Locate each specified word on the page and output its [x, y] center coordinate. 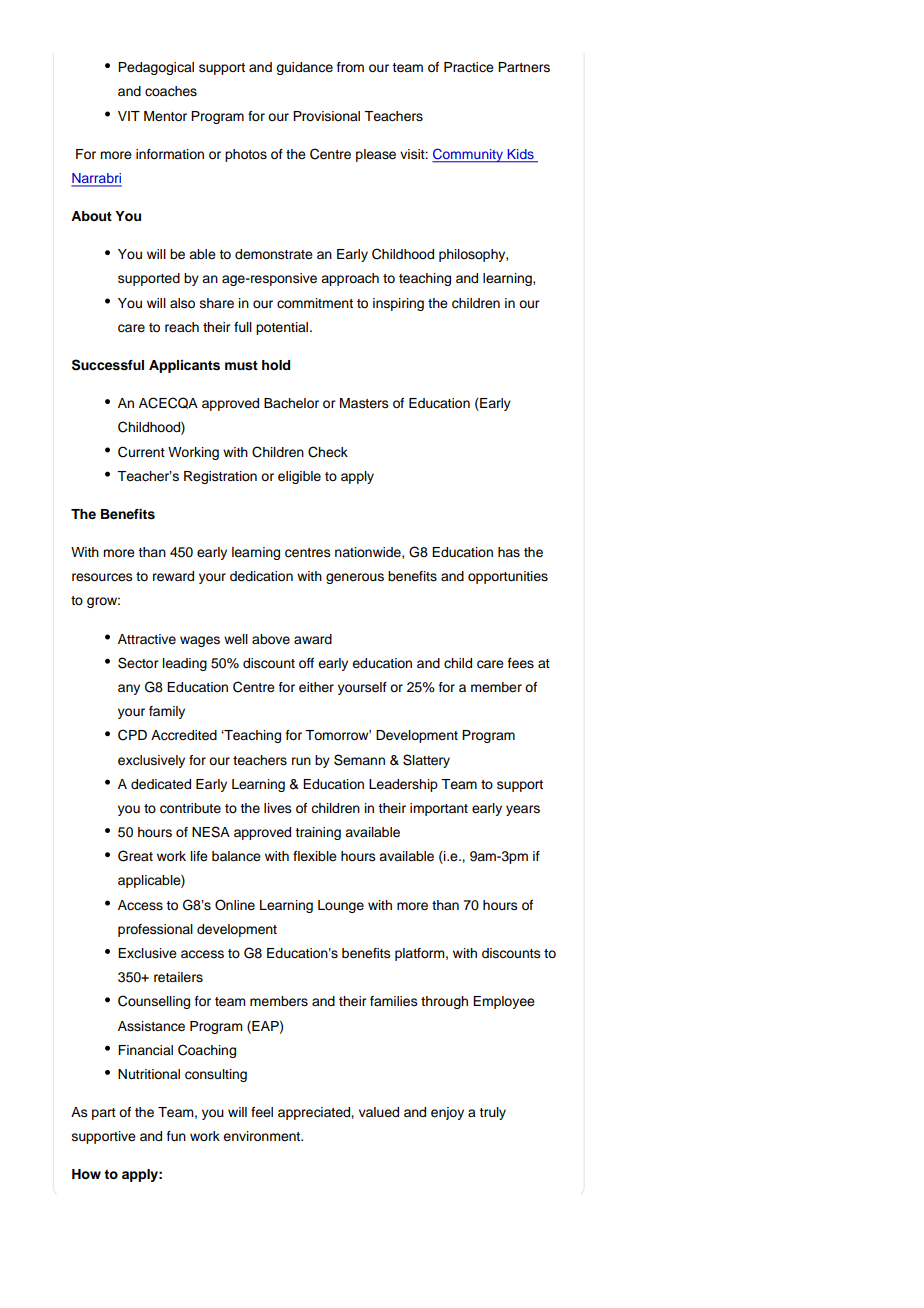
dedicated [161, 784]
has [509, 552]
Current [141, 452]
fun [176, 1136]
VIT [129, 116]
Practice [469, 67]
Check [328, 452]
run [301, 761]
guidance [304, 68]
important [439, 809]
